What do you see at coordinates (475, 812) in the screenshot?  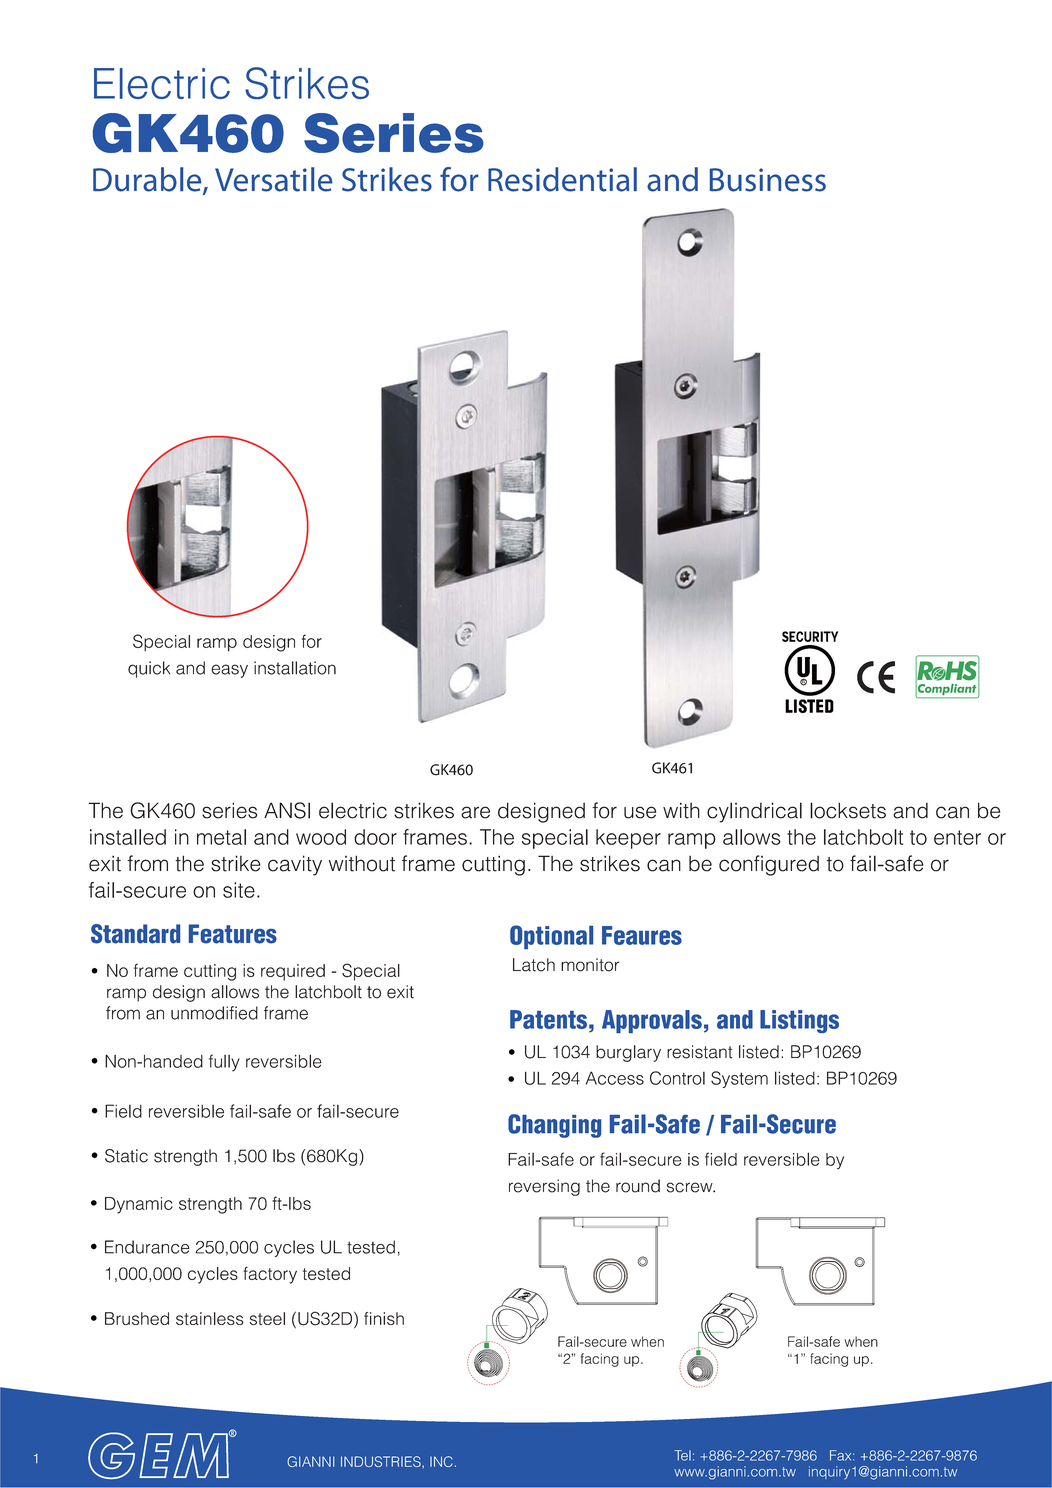 I see `are` at bounding box center [475, 812].
